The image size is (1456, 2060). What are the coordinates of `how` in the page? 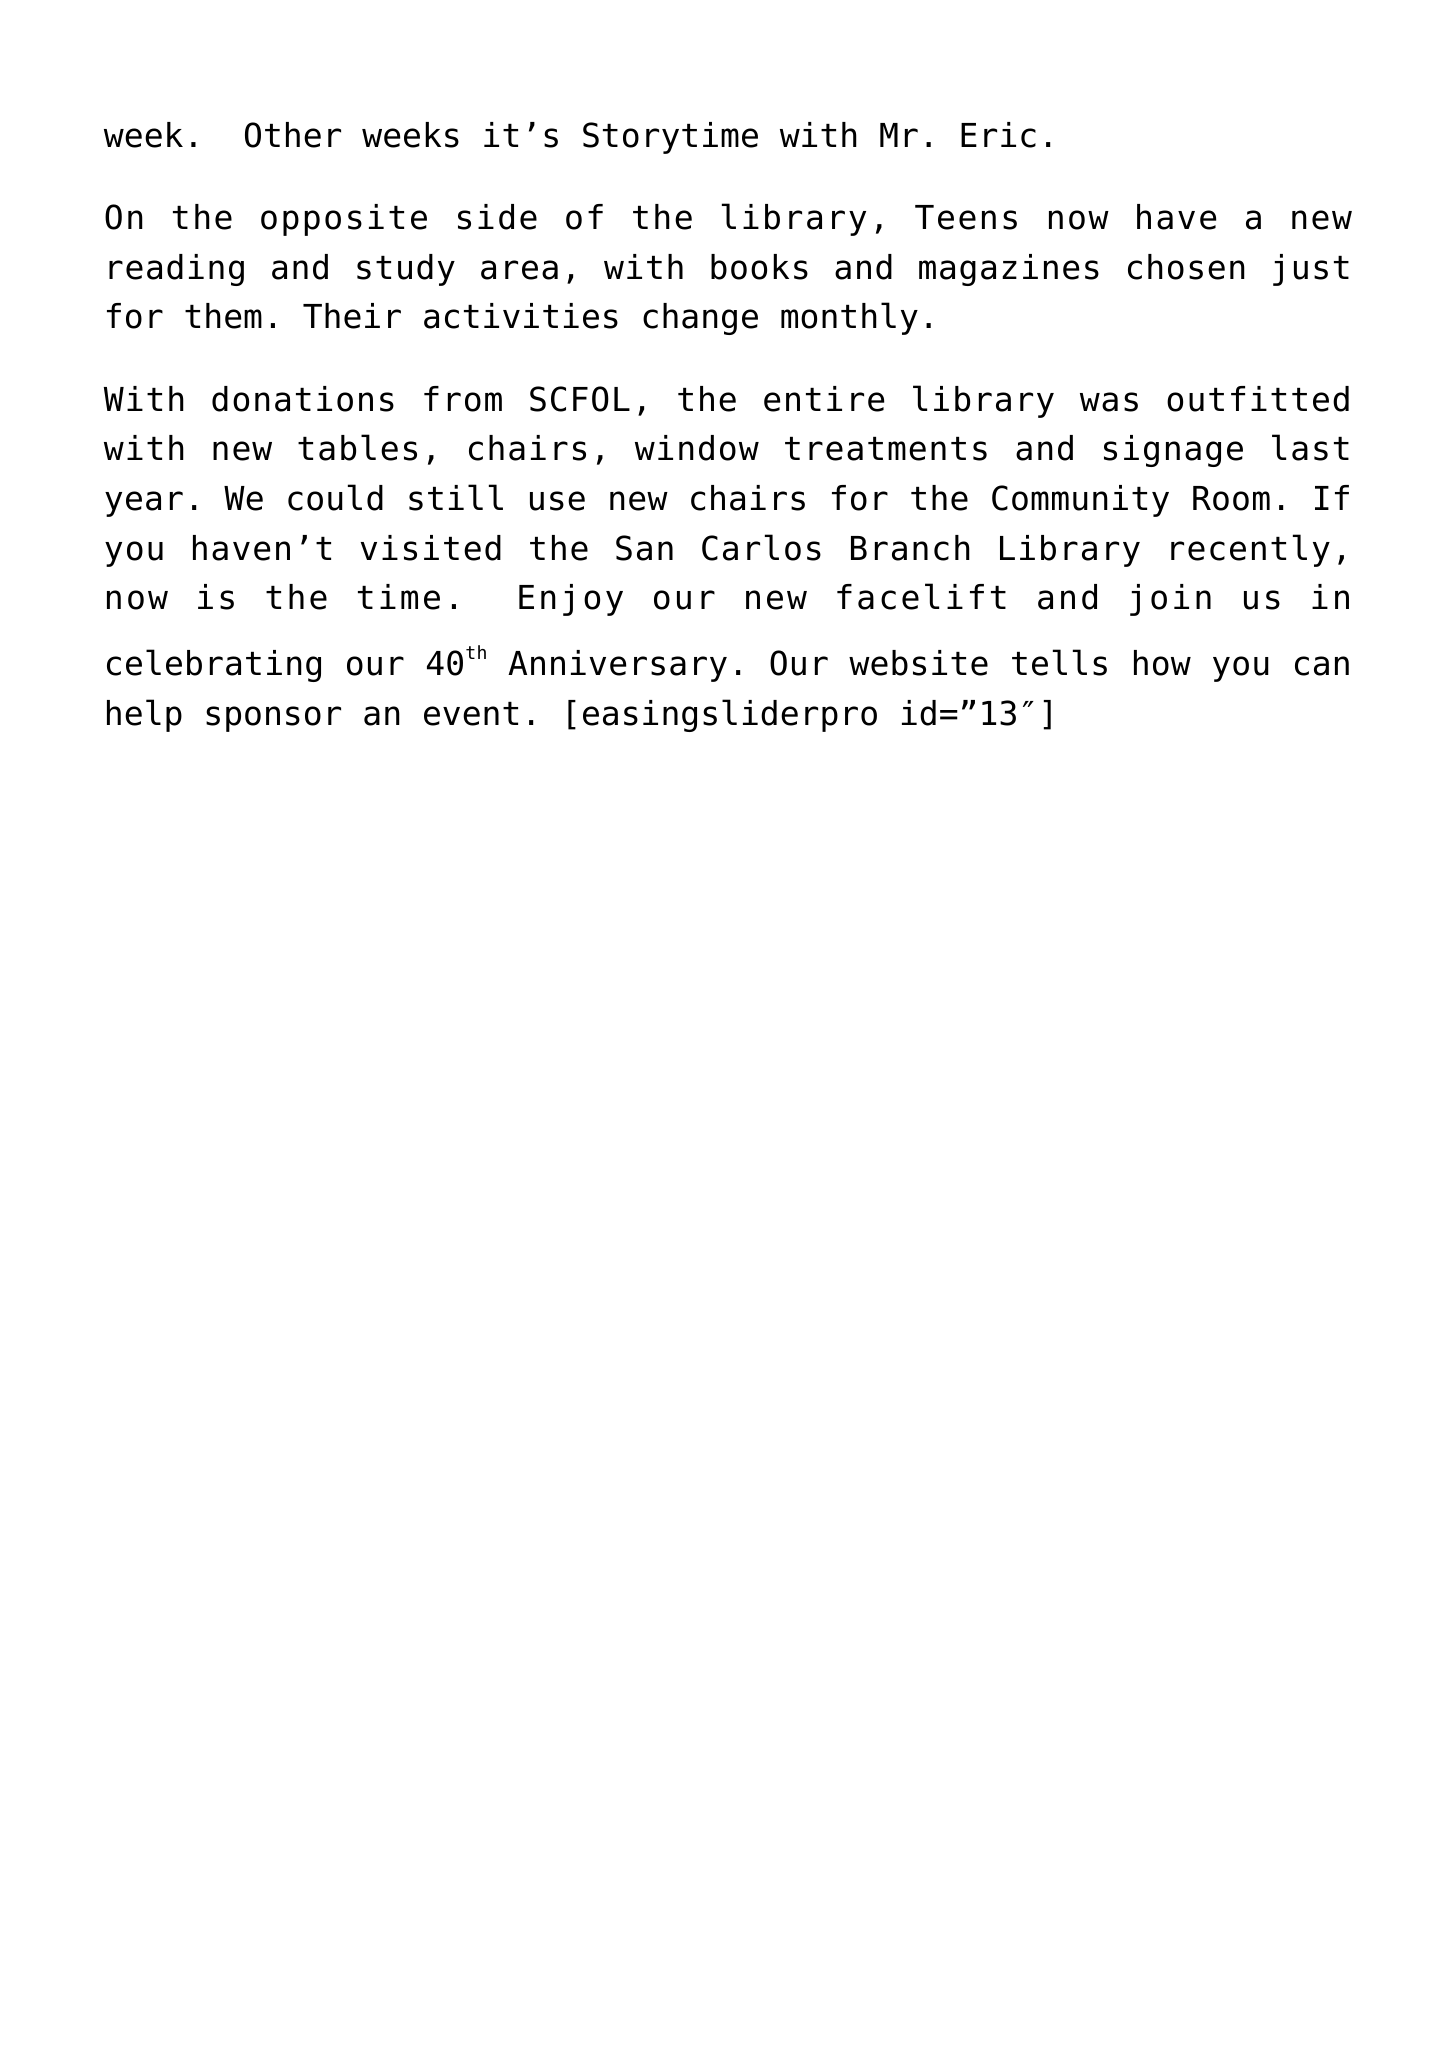 It's located at (1162, 663).
